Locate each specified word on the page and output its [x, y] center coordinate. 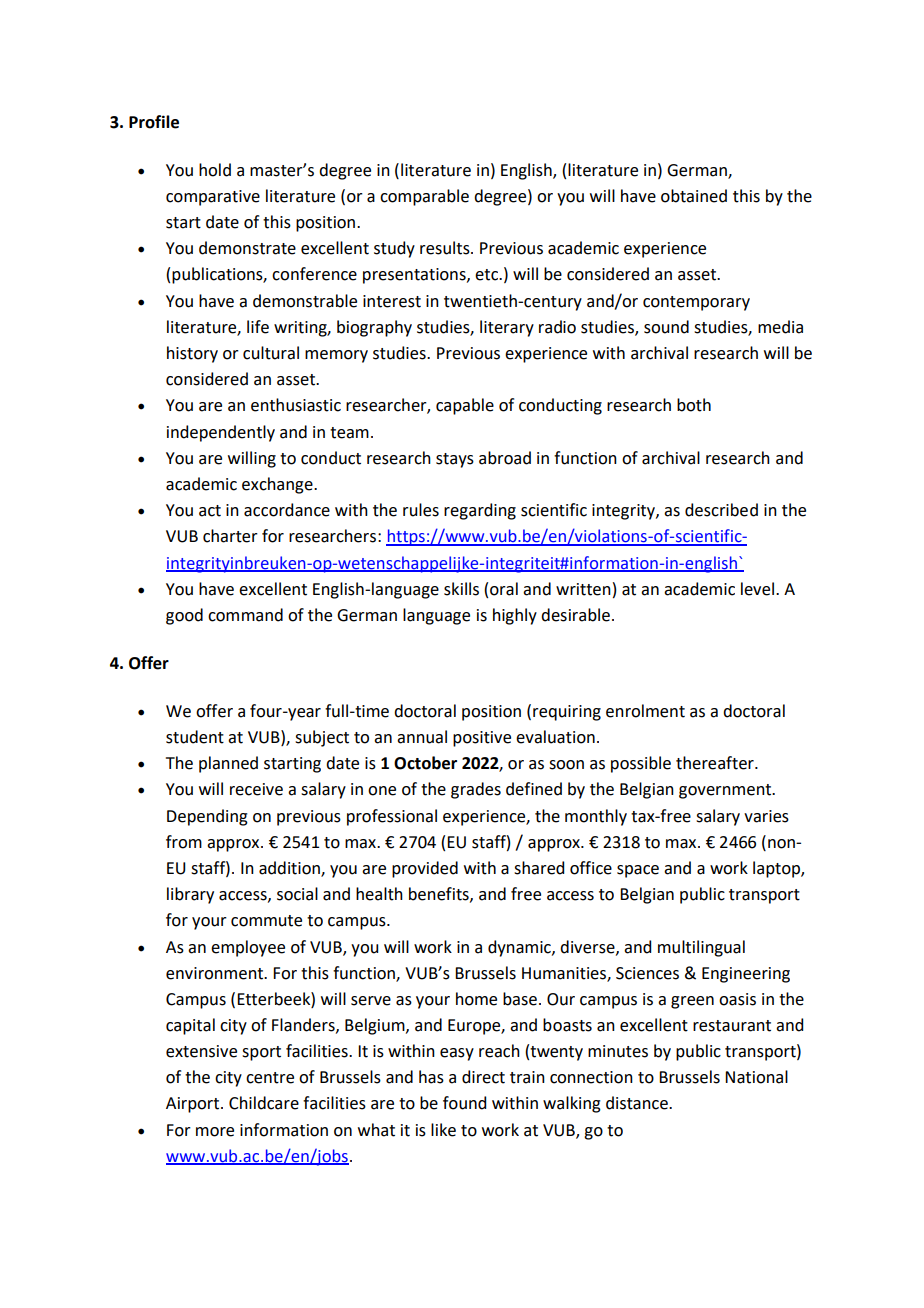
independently [221, 433]
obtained [694, 196]
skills [461, 589]
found [464, 1103]
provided [425, 869]
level [759, 589]
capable [465, 406]
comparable [424, 197]
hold [215, 170]
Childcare [264, 1103]
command [245, 615]
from [184, 842]
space [638, 871]
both [694, 405]
